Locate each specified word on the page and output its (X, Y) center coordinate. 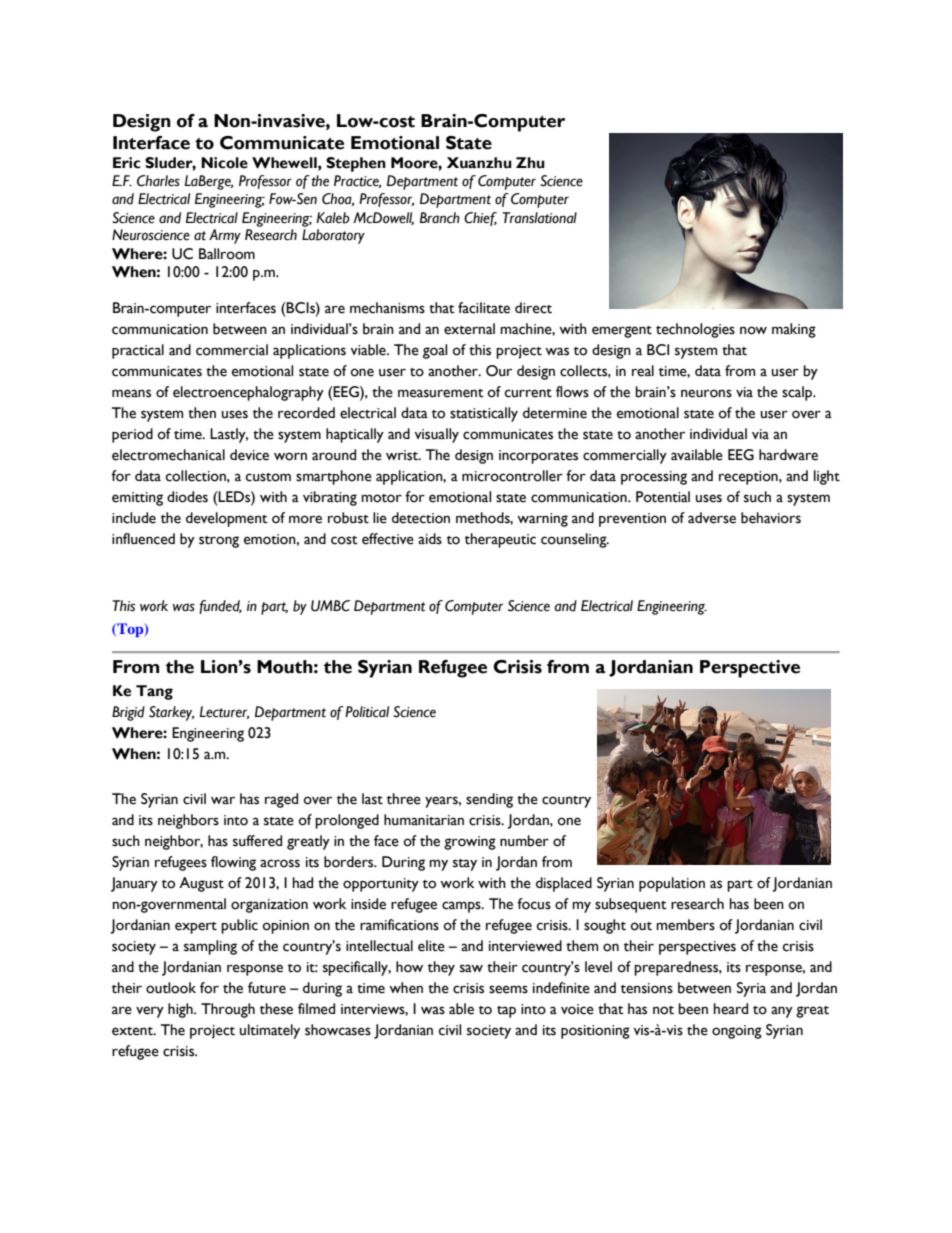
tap (506, 1012)
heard (731, 1009)
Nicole (224, 163)
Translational (540, 218)
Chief (480, 219)
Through (228, 1010)
